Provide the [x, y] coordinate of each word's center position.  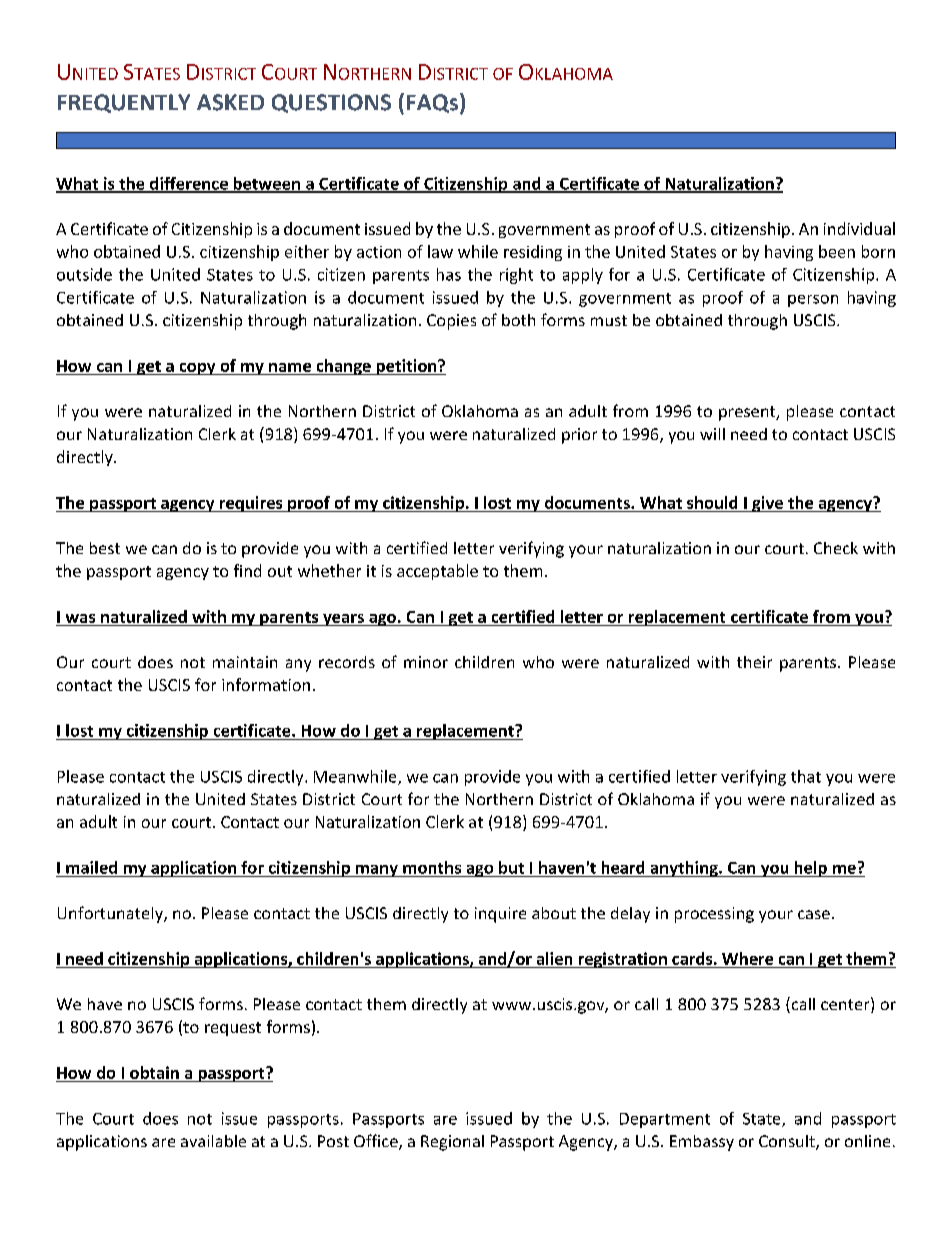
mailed [91, 867]
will [712, 434]
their [754, 662]
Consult [788, 1142]
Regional [452, 1143]
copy [197, 369]
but [511, 867]
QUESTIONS [331, 103]
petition [406, 367]
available [213, 1141]
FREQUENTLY [124, 103]
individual [859, 228]
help [810, 869]
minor [426, 662]
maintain [245, 662]
